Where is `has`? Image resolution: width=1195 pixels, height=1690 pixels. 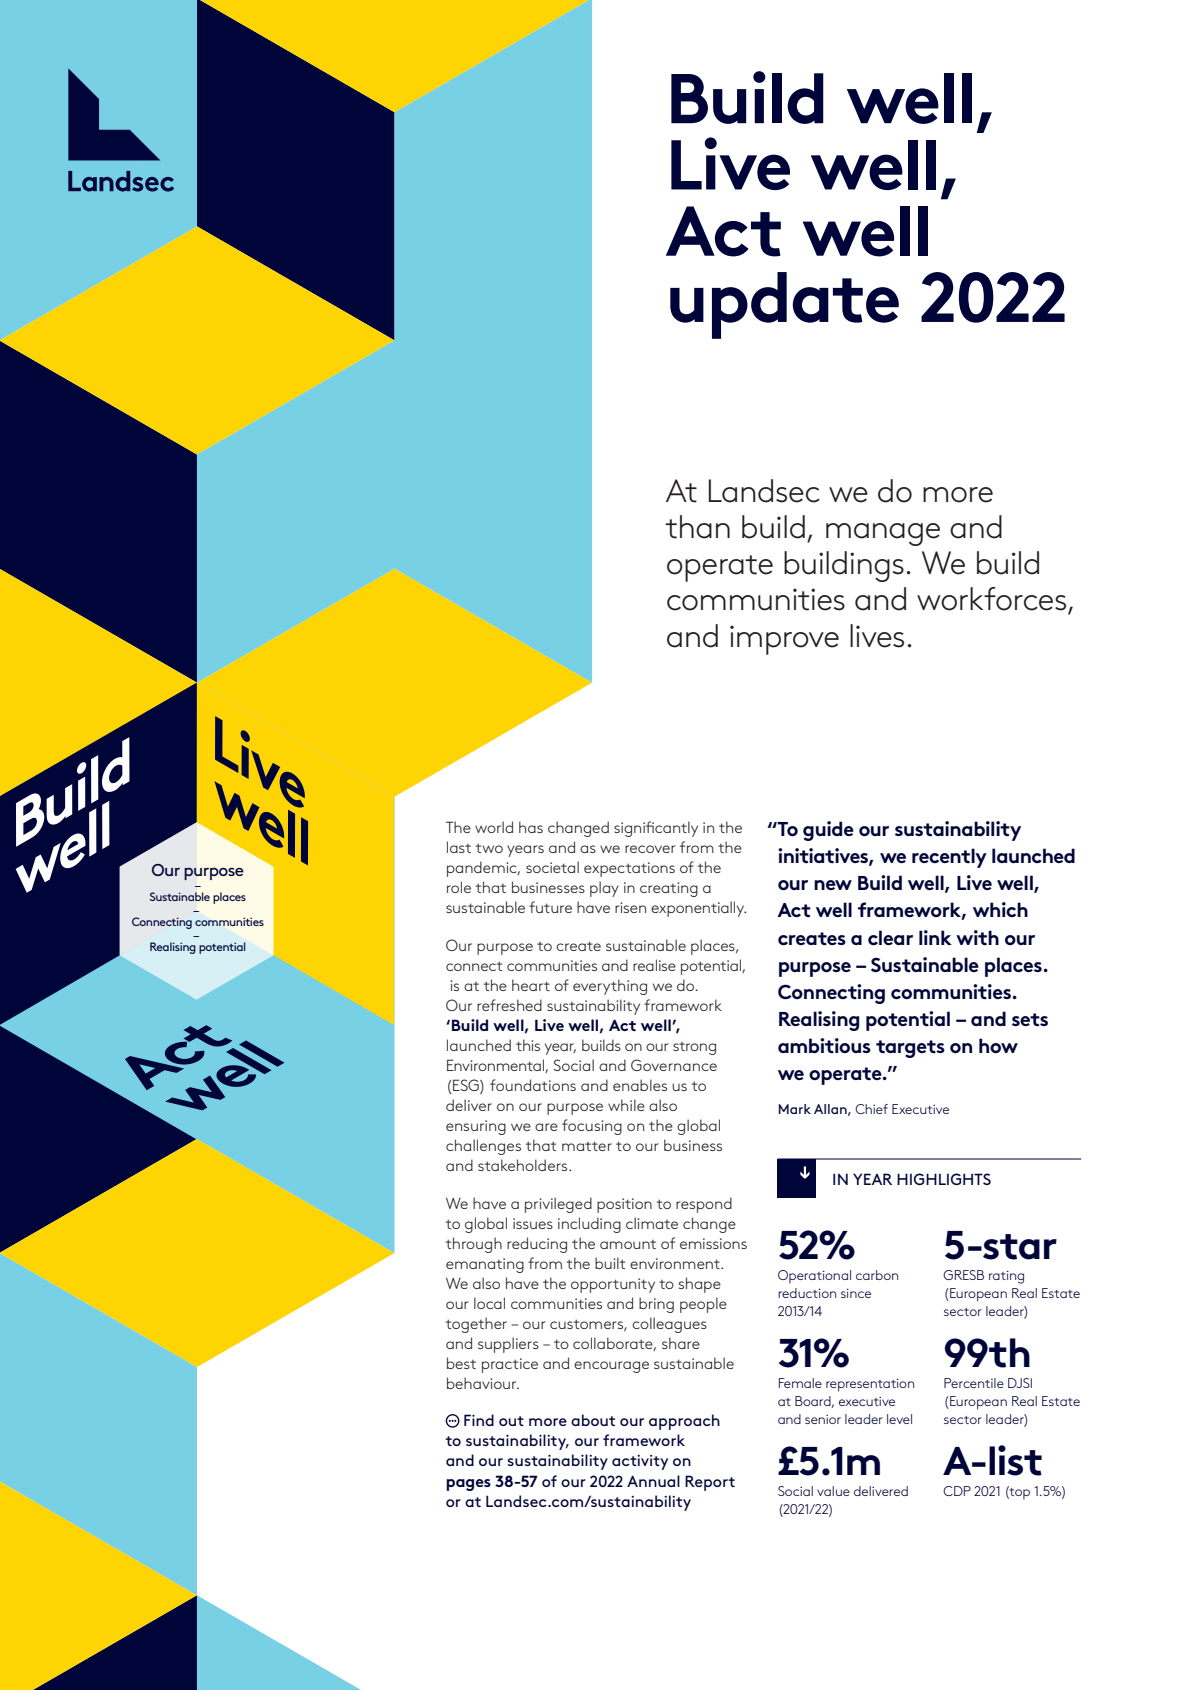
has is located at coordinates (531, 827).
